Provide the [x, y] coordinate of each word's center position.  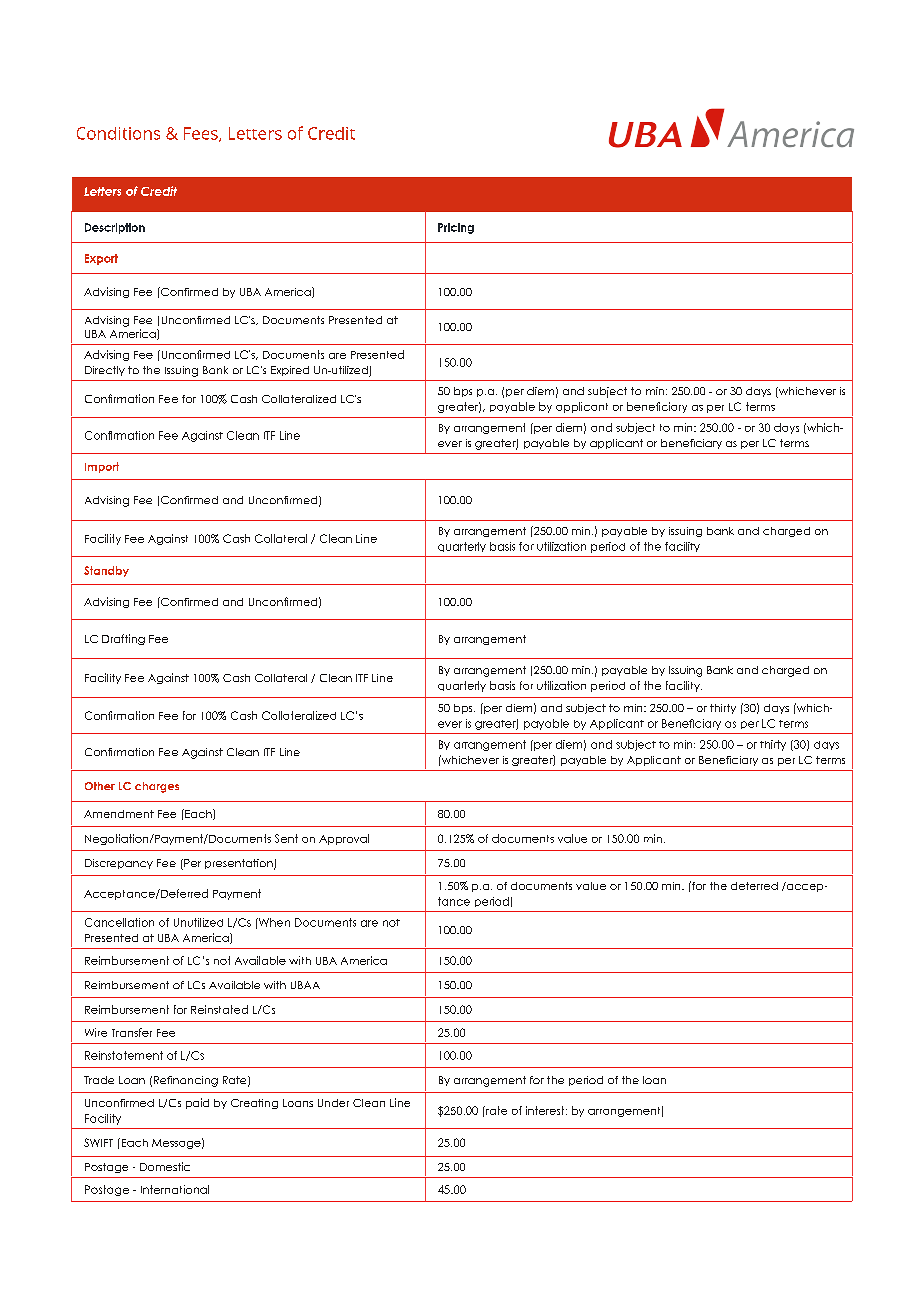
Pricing [456, 228]
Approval [344, 839]
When [273, 922]
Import [102, 467]
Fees [202, 134]
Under [333, 1103]
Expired [290, 371]
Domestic [165, 1166]
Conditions [118, 133]
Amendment [119, 814]
